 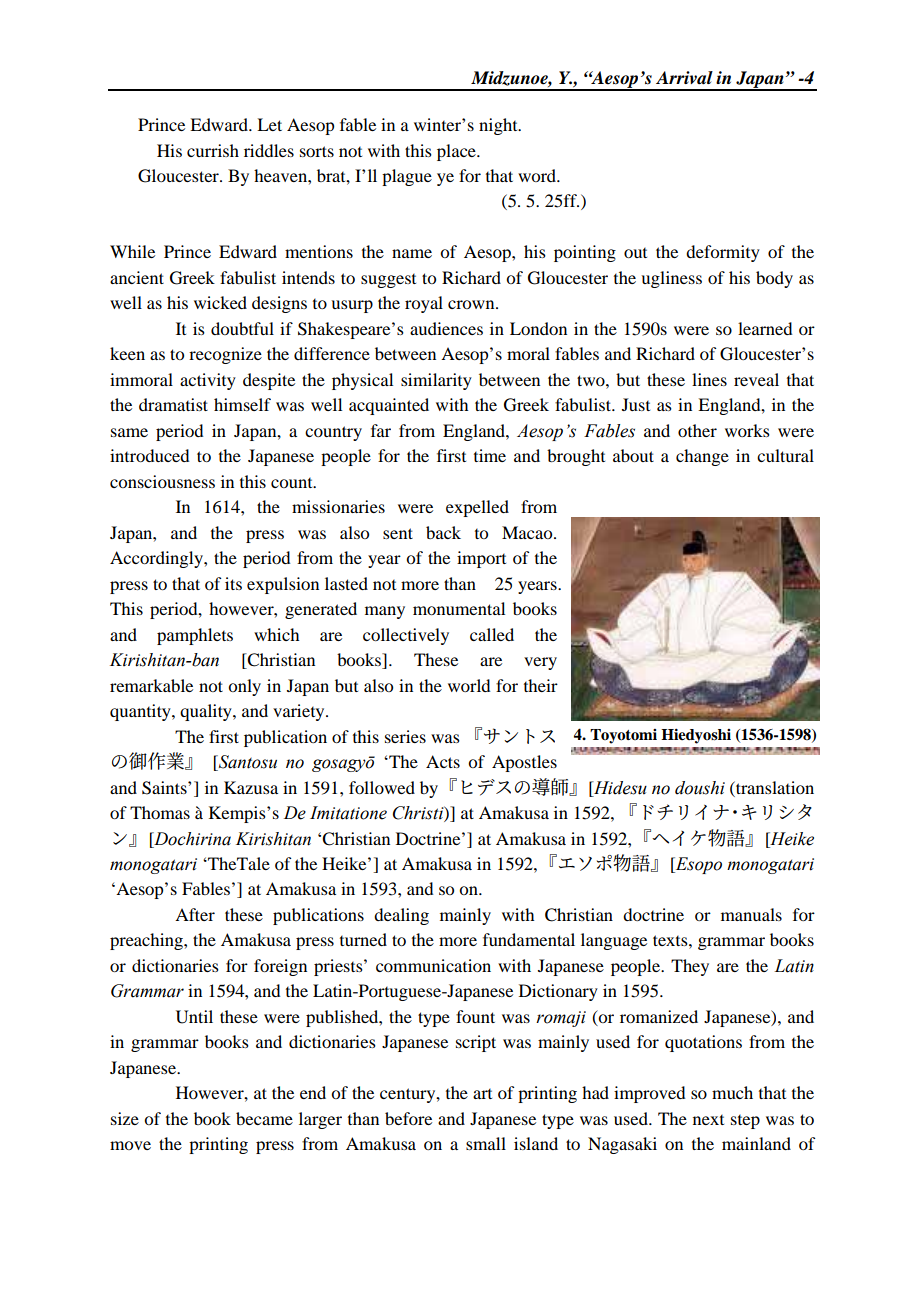 What do you see at coordinates (459, 608) in the screenshot?
I see `monumental` at bounding box center [459, 608].
